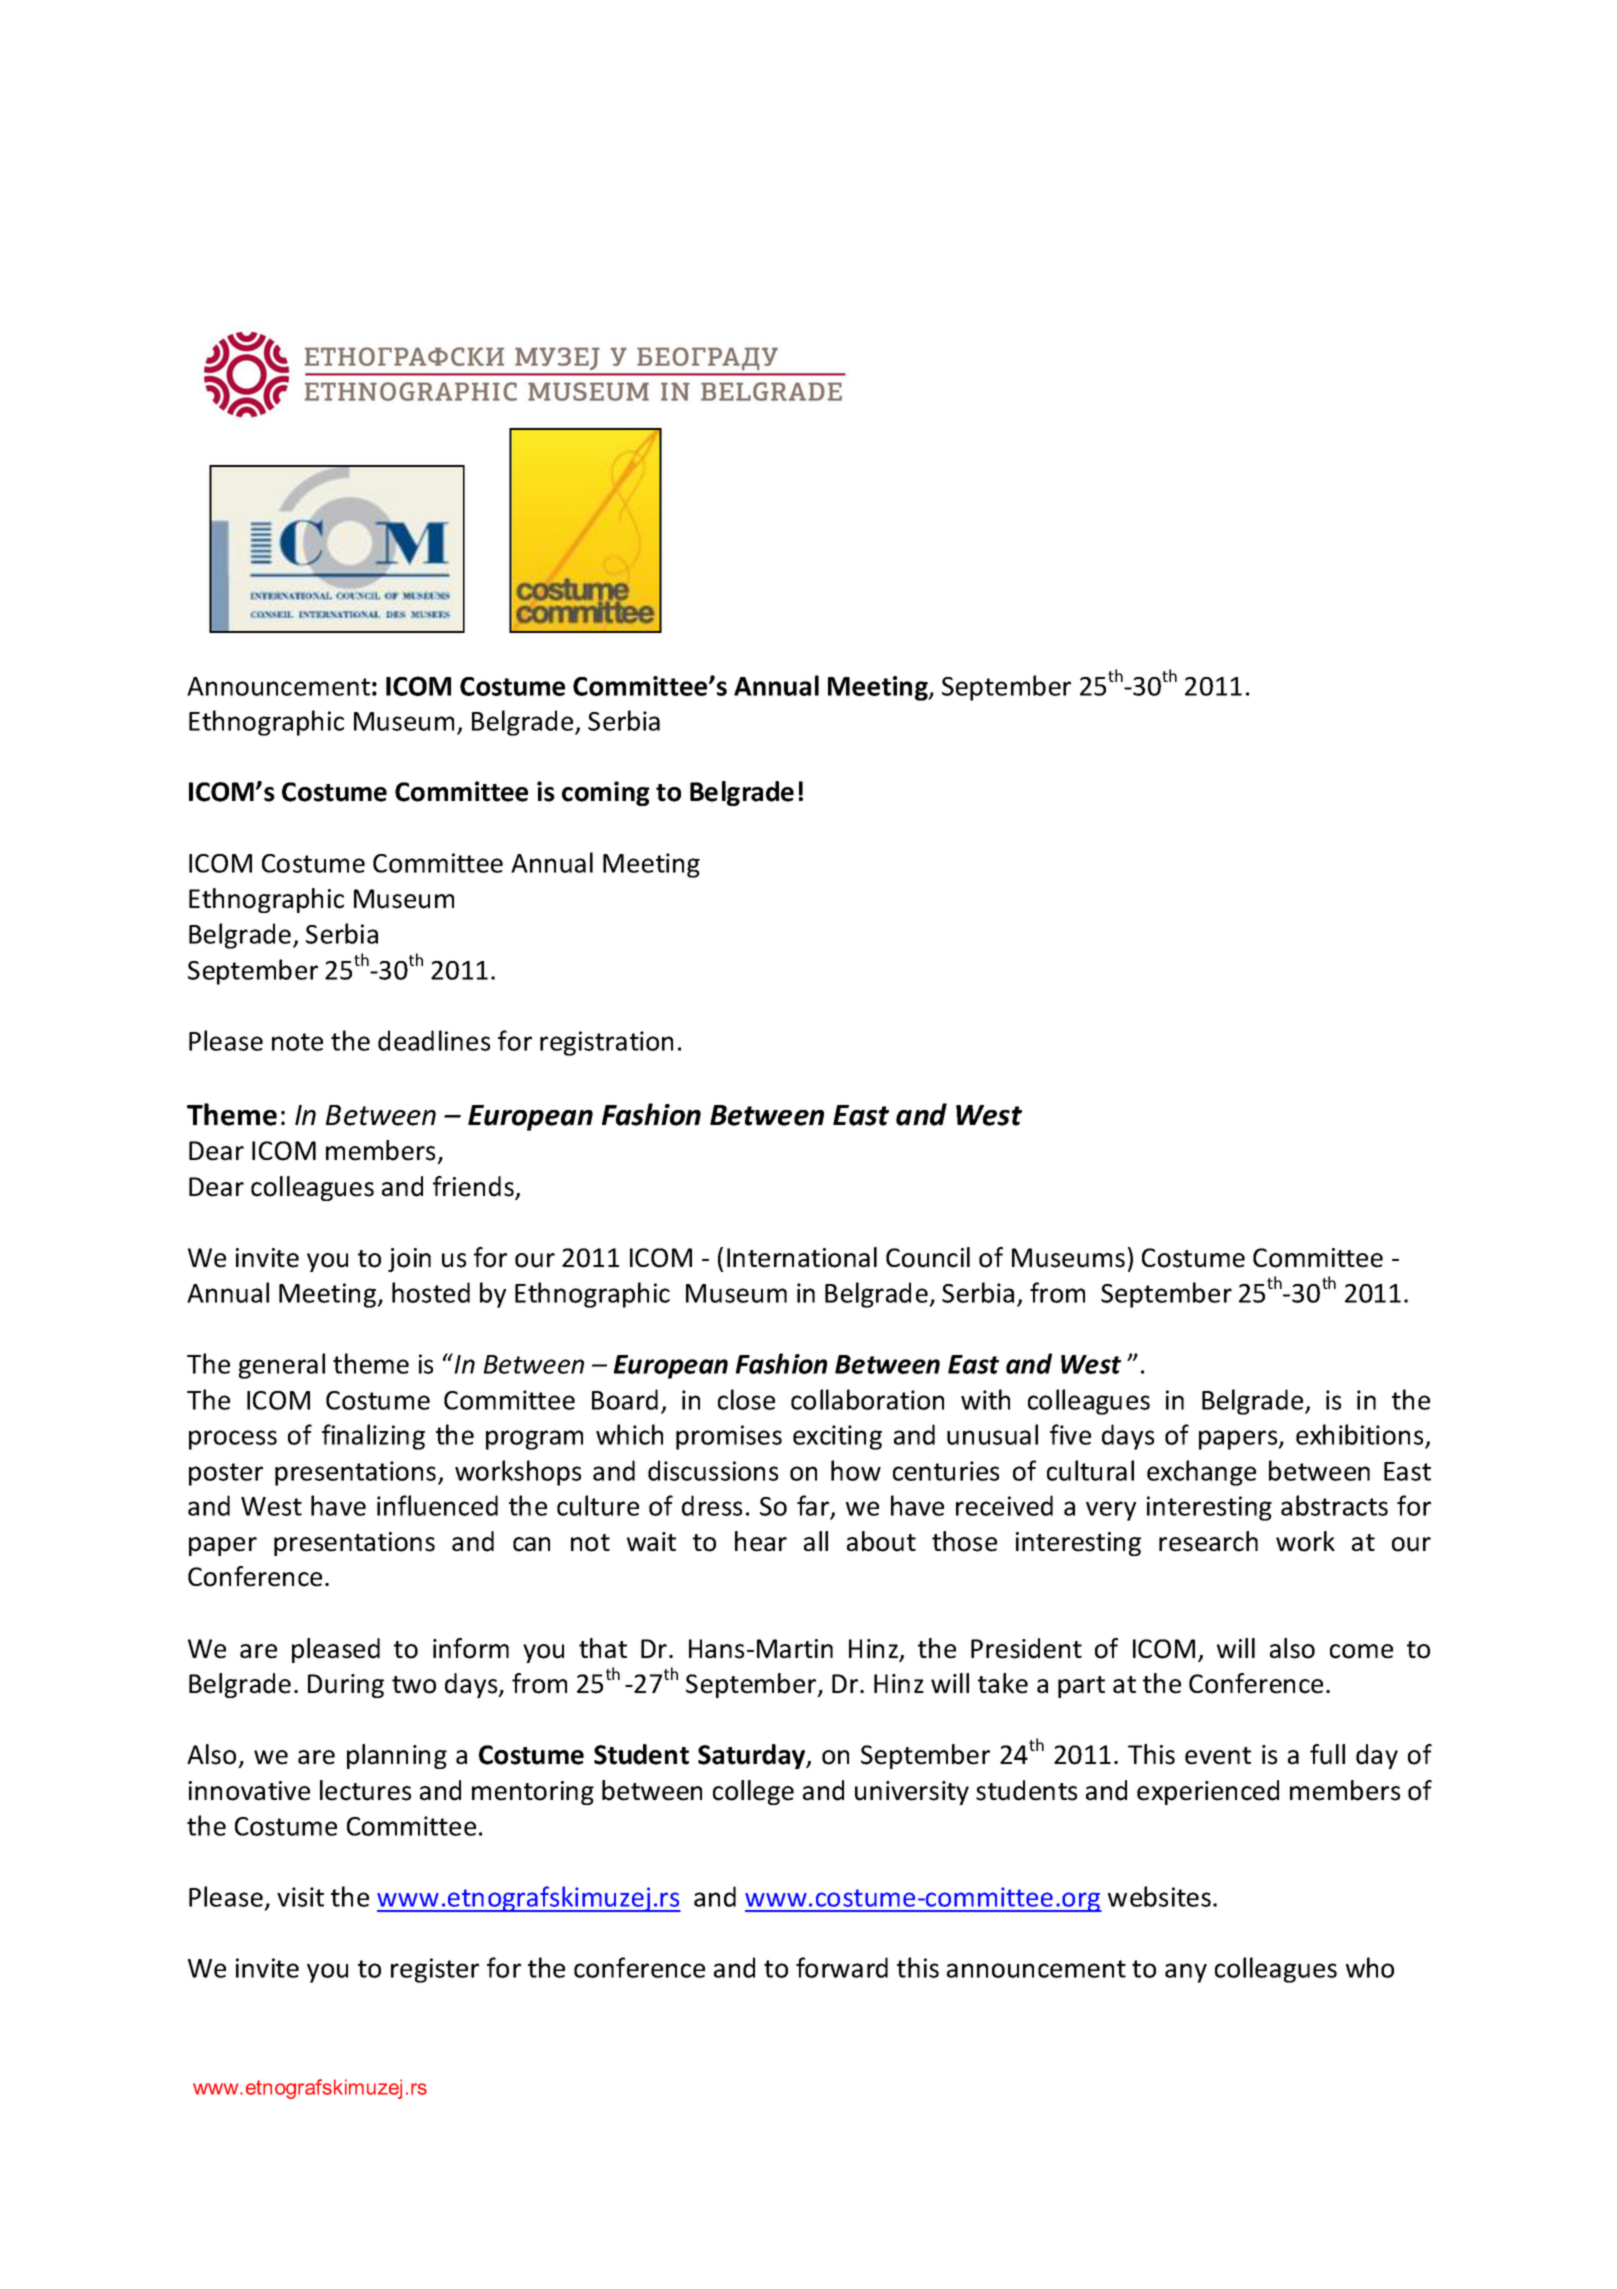 This image has height=2289, width=1617. Describe the element at coordinates (435, 1970) in the image. I see `register` at that location.
